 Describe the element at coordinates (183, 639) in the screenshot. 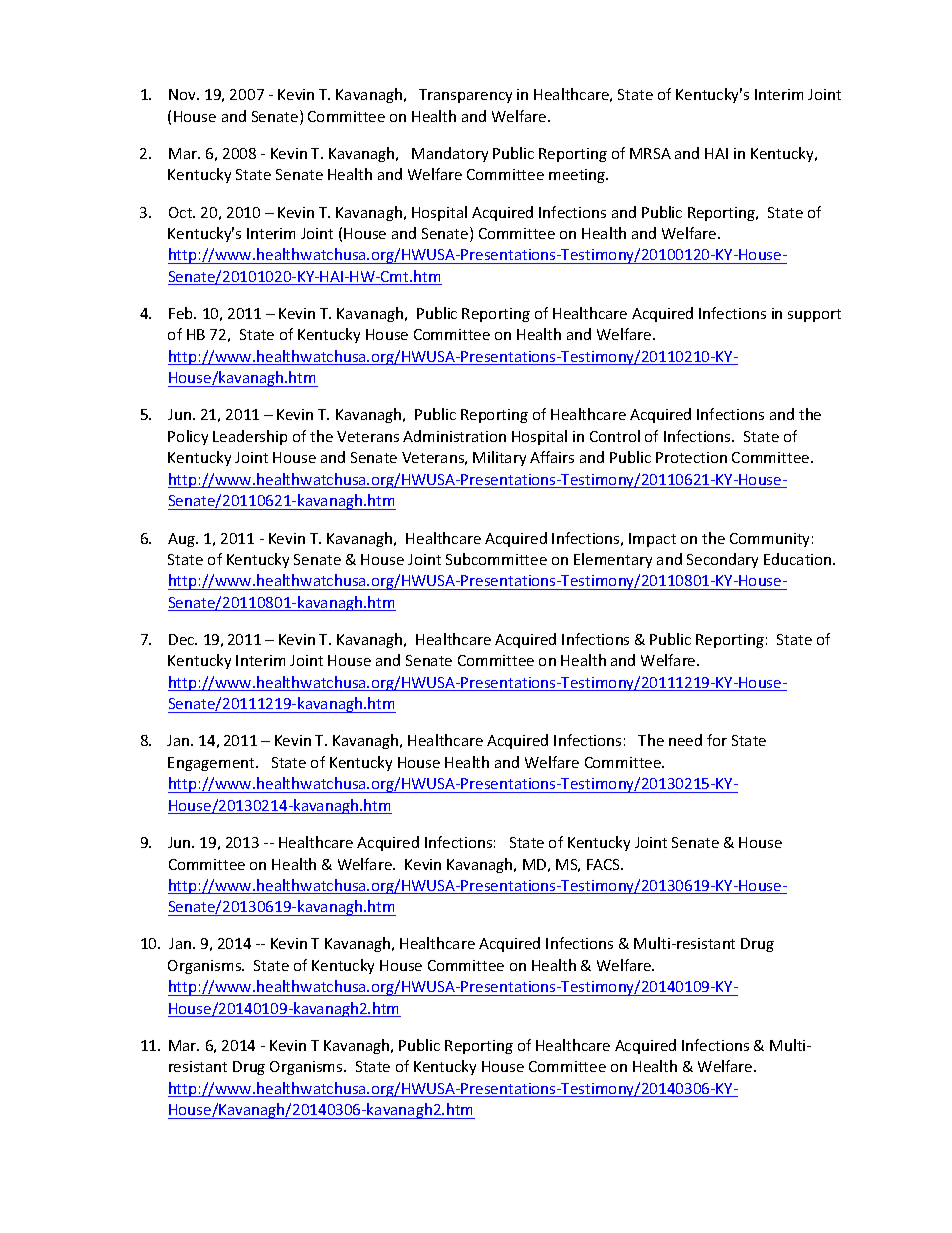

I see `Dec` at that location.
